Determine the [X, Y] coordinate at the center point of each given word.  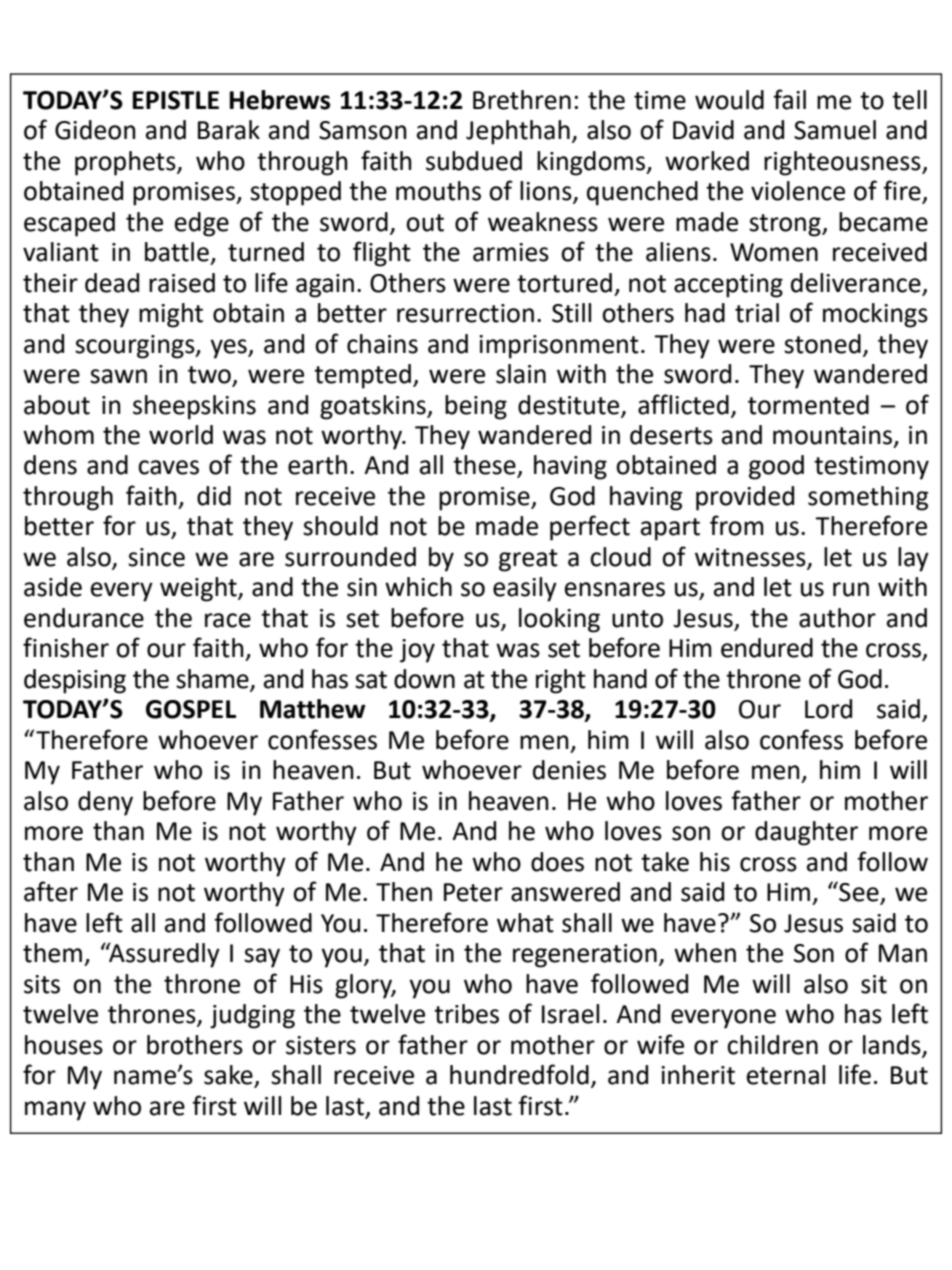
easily [525, 589]
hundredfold [519, 1074]
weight [199, 589]
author [837, 618]
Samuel [835, 130]
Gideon [95, 130]
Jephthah [518, 132]
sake [229, 1076]
